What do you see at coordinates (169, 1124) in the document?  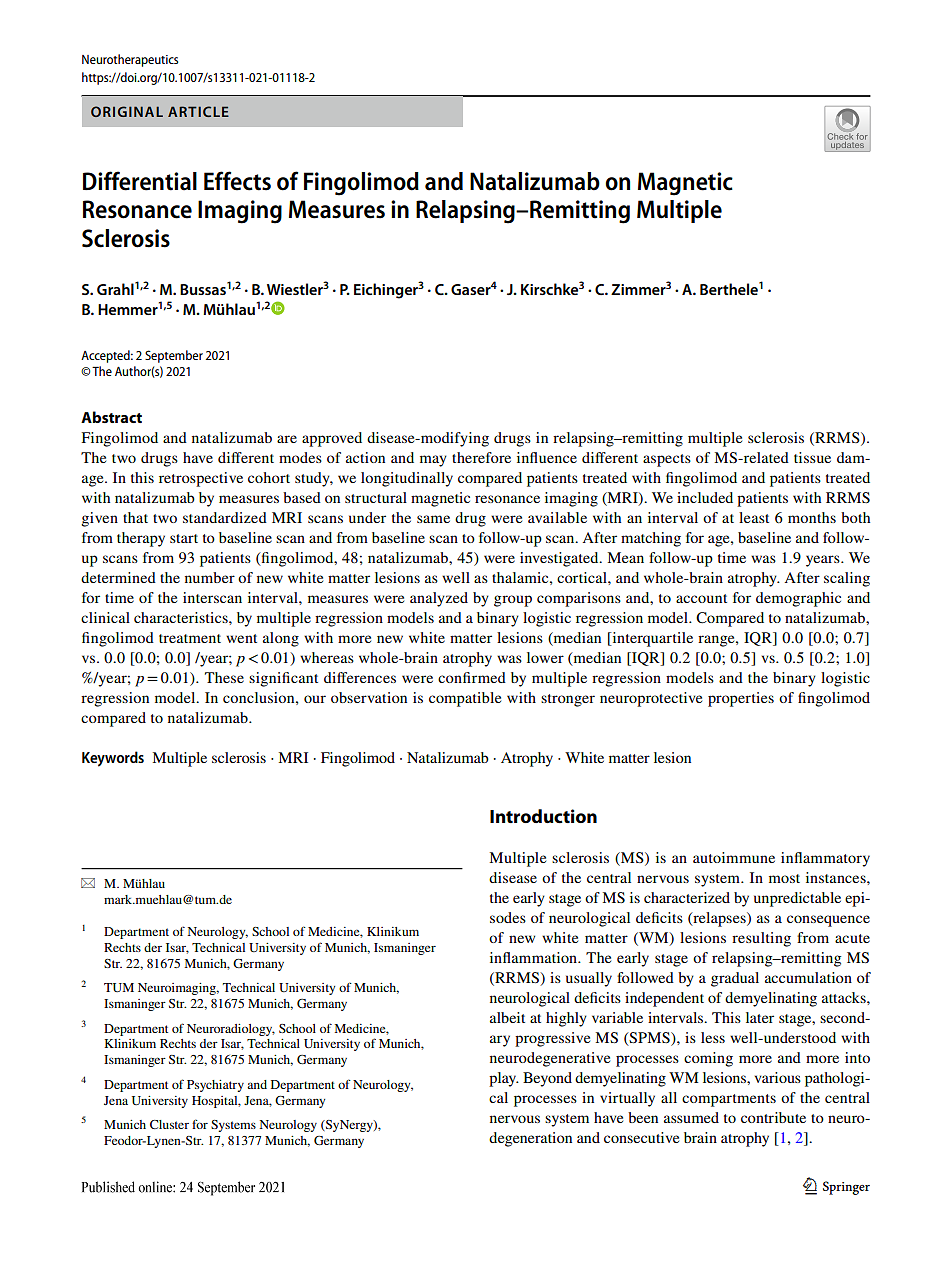 I see `Cluster` at bounding box center [169, 1124].
